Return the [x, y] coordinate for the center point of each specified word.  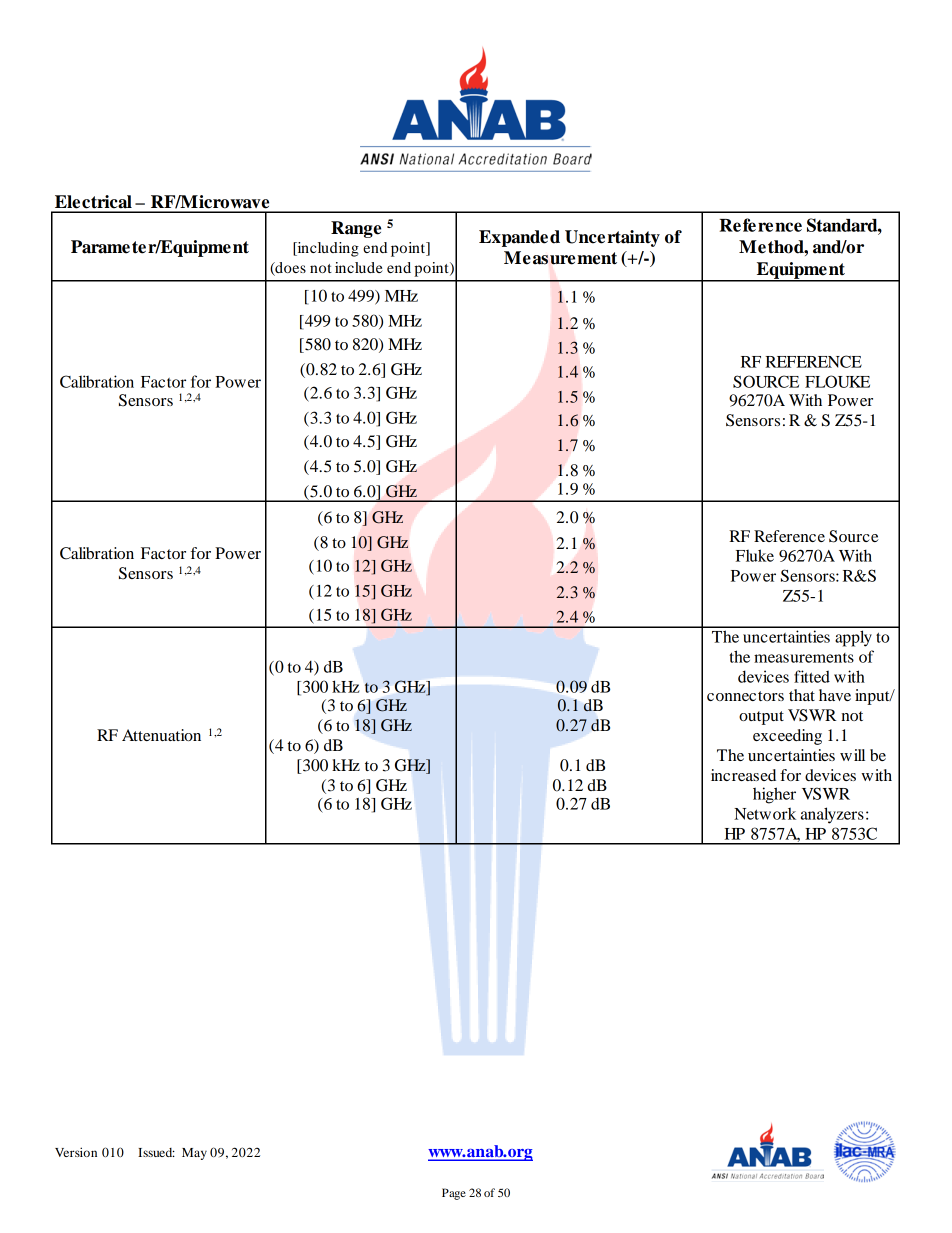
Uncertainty [612, 238]
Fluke [755, 555]
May [194, 1154]
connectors [745, 696]
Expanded [519, 238]
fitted [812, 676]
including [327, 249]
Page [454, 1194]
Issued [156, 1152]
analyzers [832, 815]
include [359, 267]
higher [774, 795]
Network [765, 813]
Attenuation [161, 735]
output [761, 718]
